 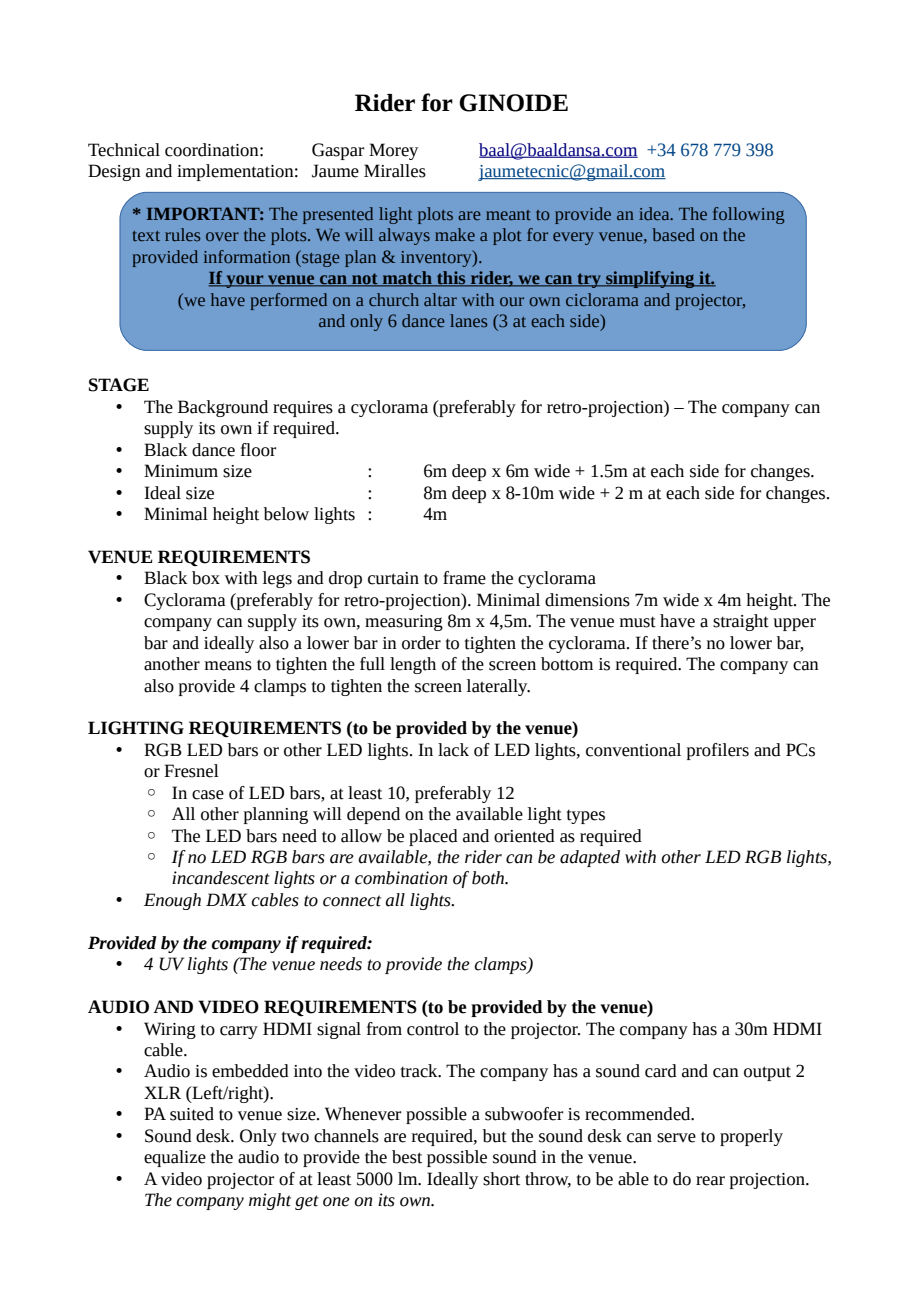 I want to click on equalize, so click(x=175, y=1158).
